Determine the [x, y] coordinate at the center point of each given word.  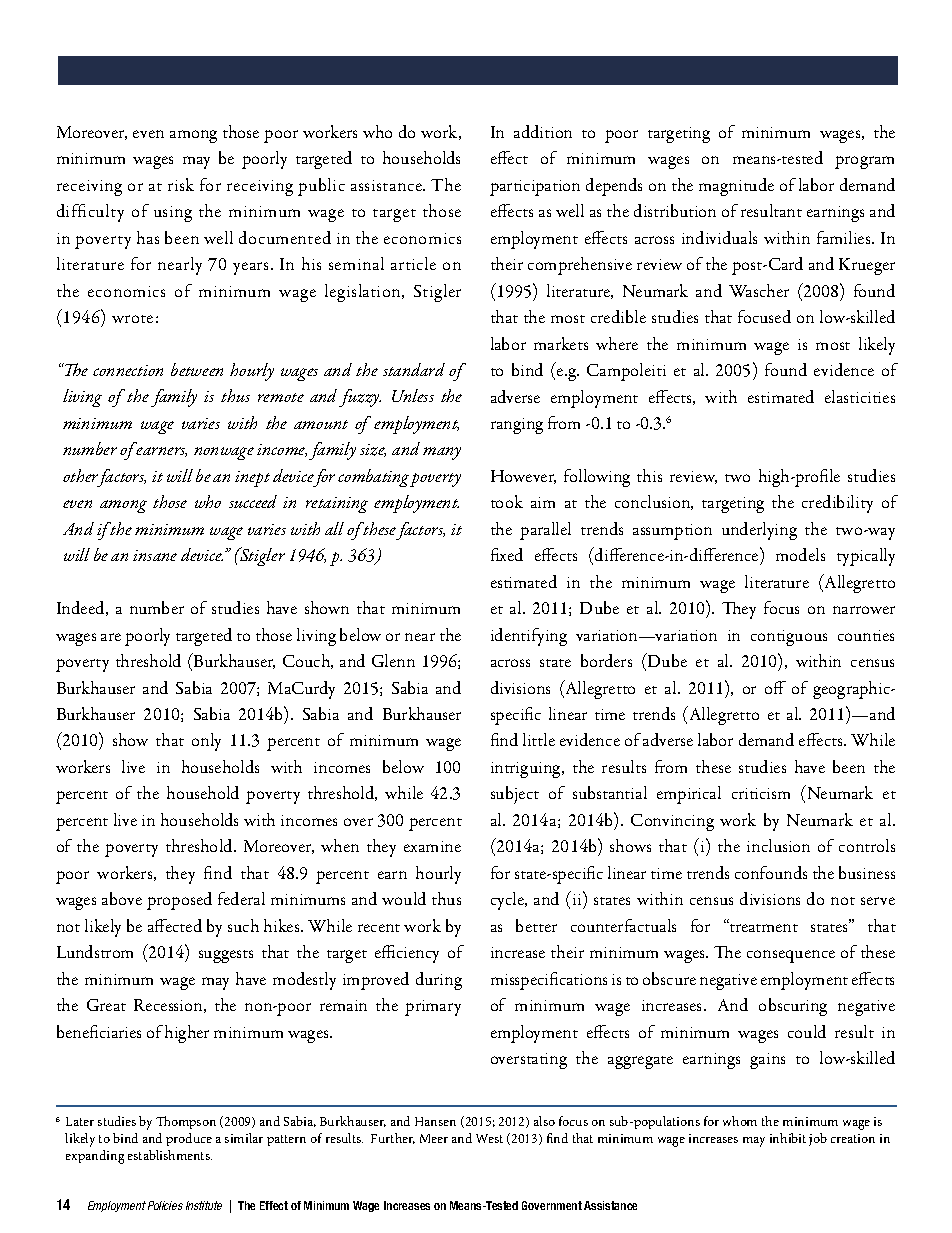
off [775, 687]
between [197, 369]
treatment [763, 927]
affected [175, 925]
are [111, 637]
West [489, 1138]
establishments [170, 1155]
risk [181, 184]
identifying [529, 637]
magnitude [736, 187]
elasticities [860, 396]
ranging [517, 426]
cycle [509, 901]
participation [535, 188]
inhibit [788, 1138]
